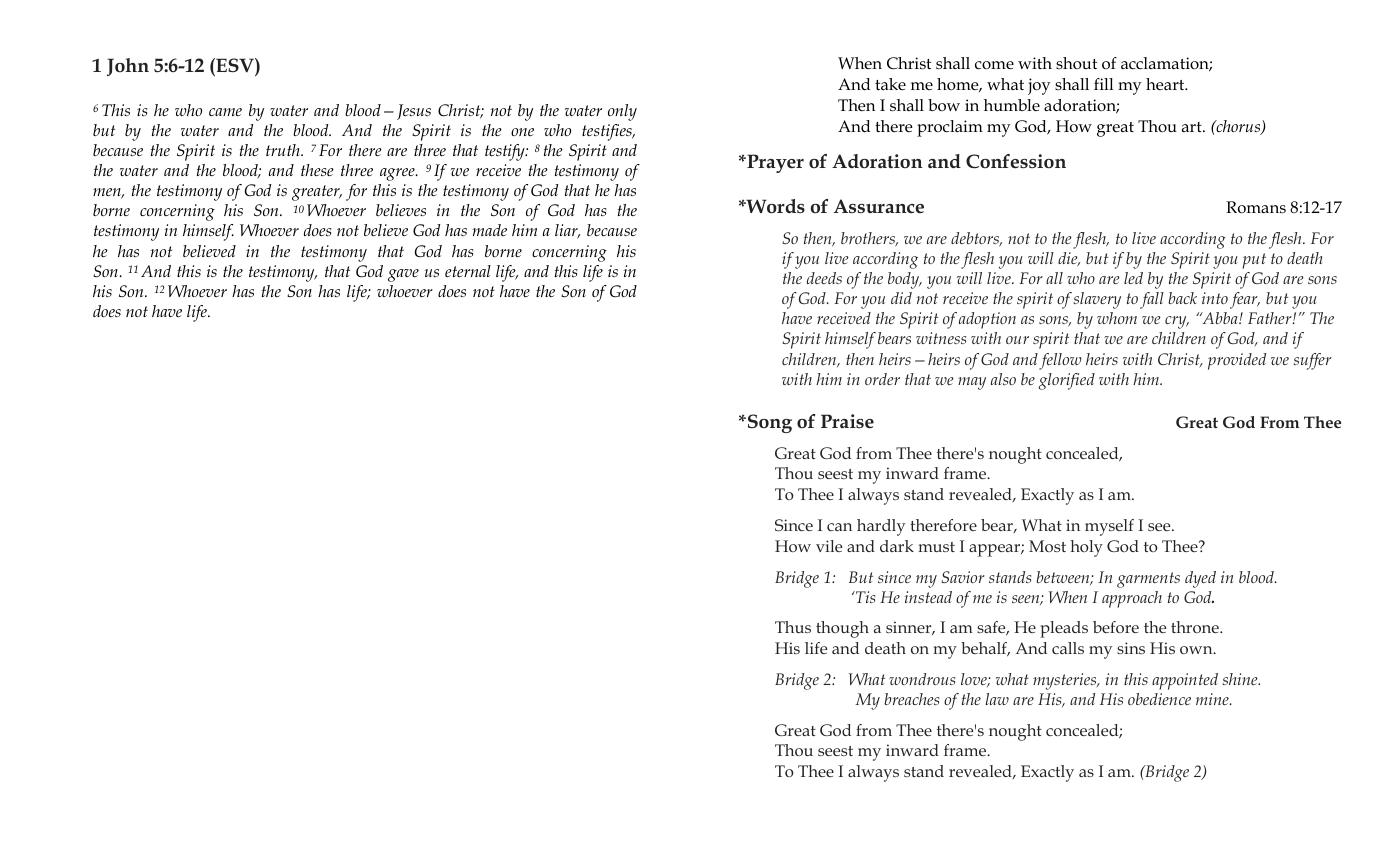 Image resolution: width=1400 pixels, height=850 pixels. What do you see at coordinates (793, 627) in the screenshot?
I see `Thus` at bounding box center [793, 627].
